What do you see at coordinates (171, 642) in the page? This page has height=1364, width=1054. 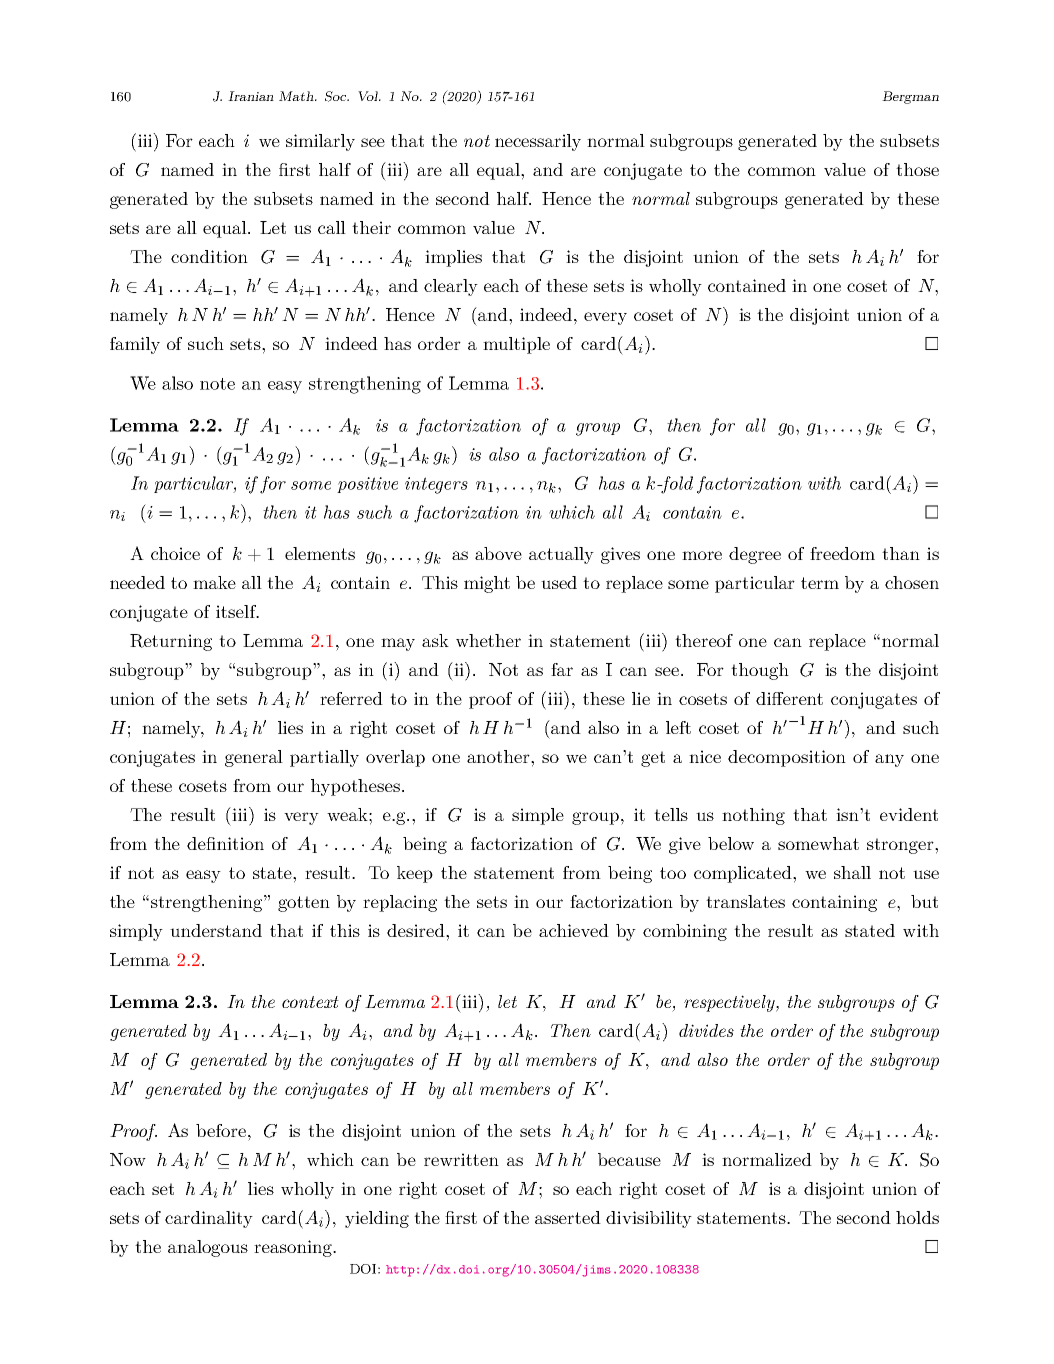 I see `Returning` at bounding box center [171, 642].
